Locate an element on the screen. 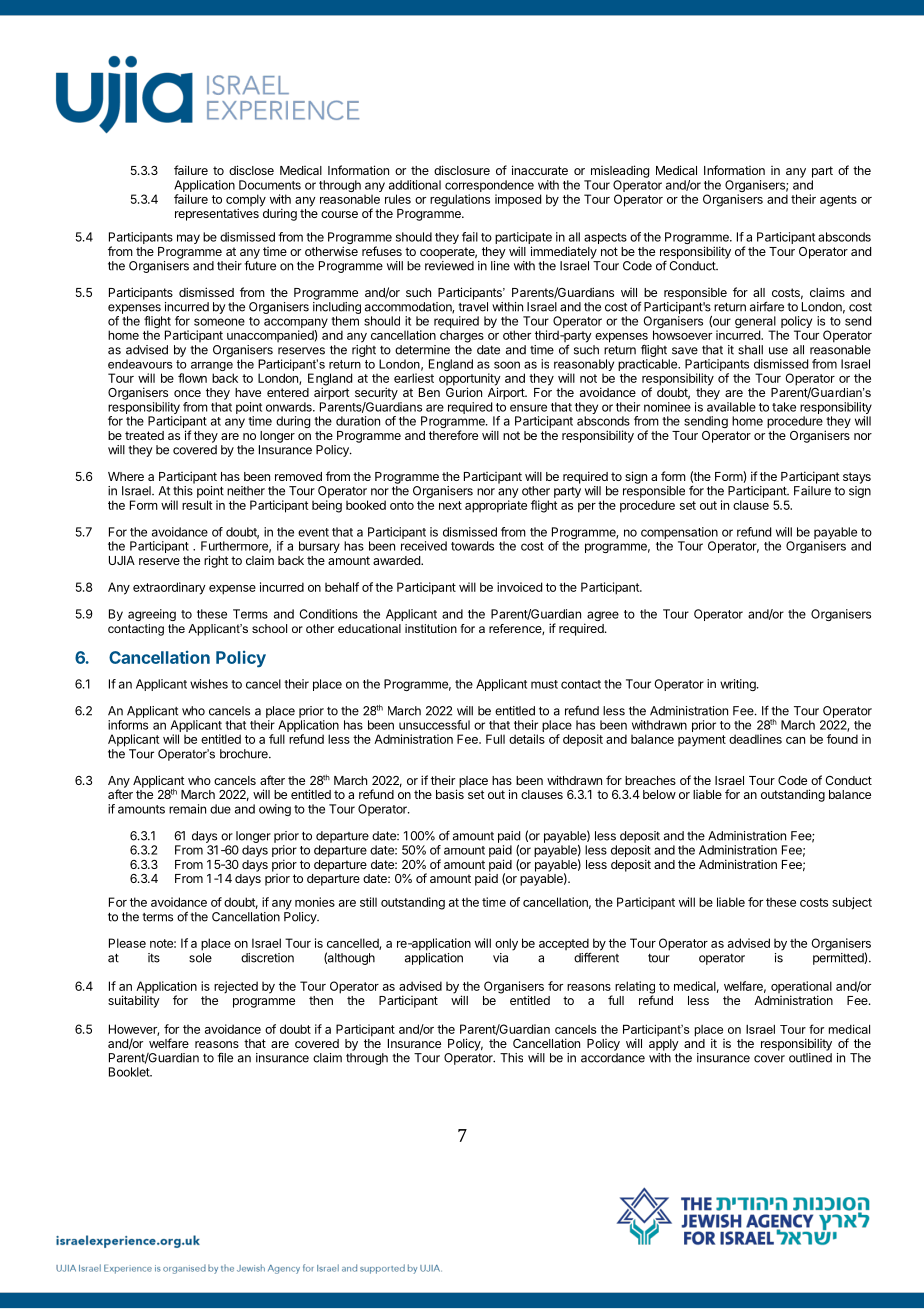 The image size is (924, 1309). representatives is located at coordinates (218, 213).
